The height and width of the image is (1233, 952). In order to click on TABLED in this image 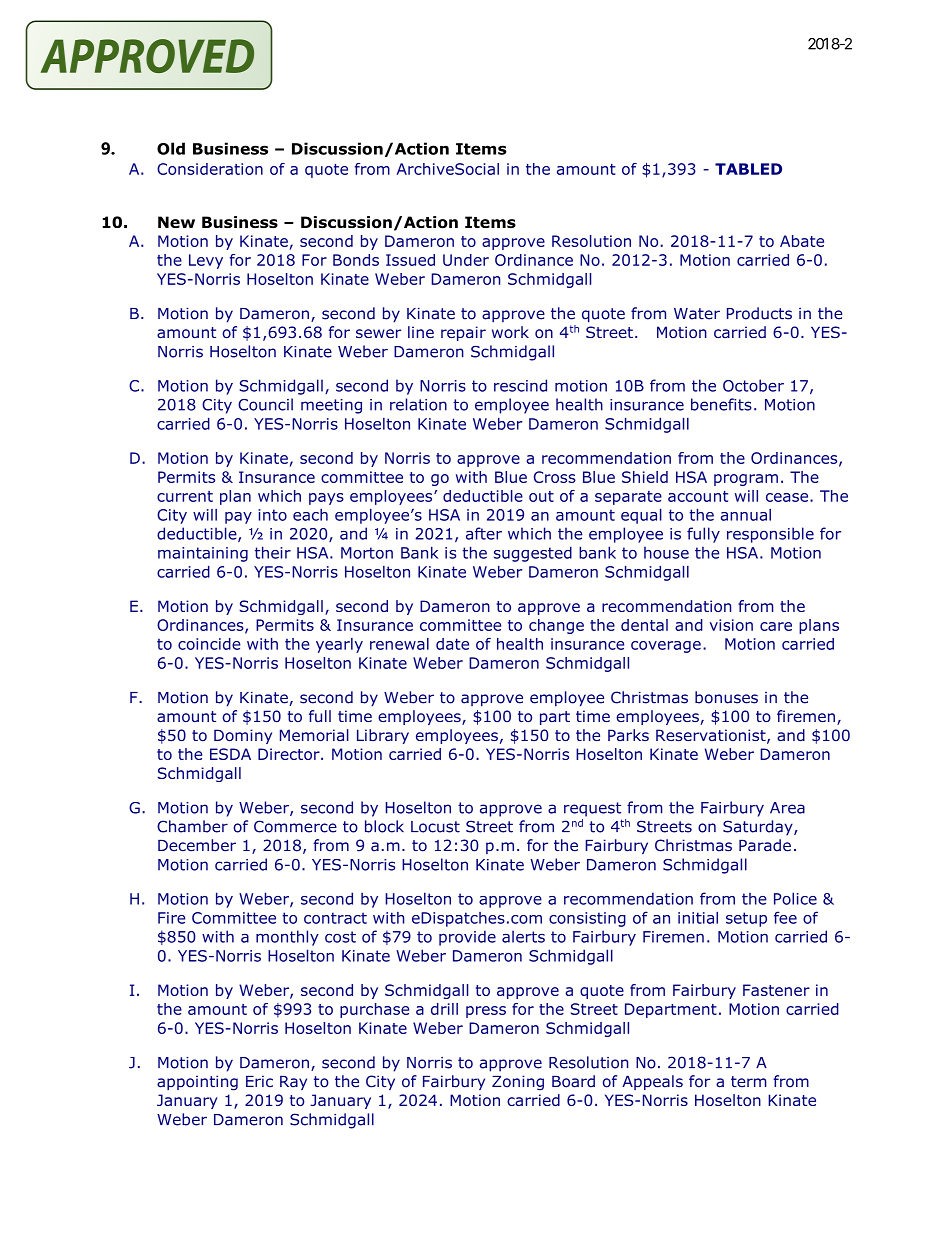, I will do `click(748, 169)`.
